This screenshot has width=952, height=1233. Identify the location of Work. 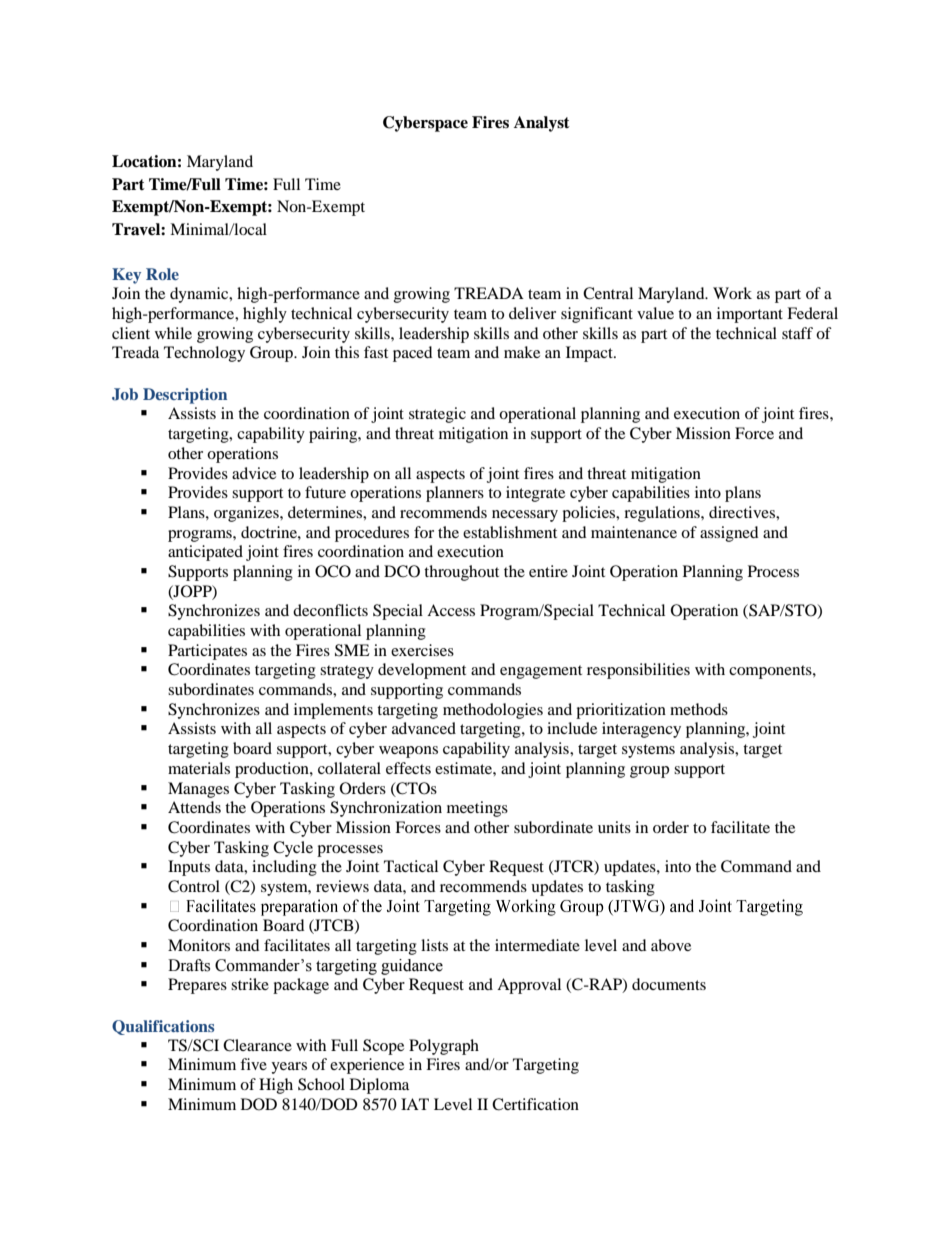
(732, 293).
